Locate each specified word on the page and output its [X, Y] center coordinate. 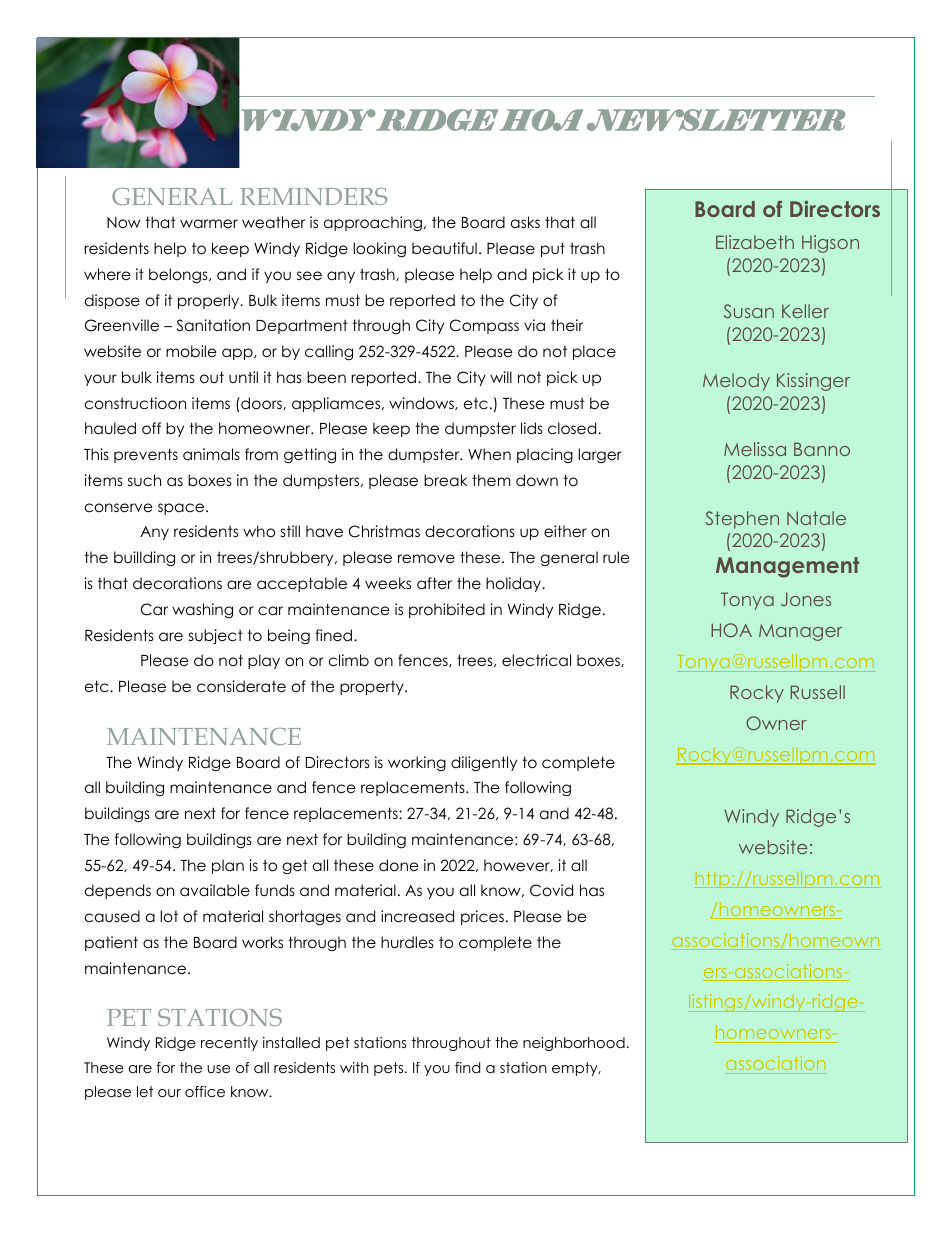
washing [202, 611]
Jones [806, 599]
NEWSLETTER [716, 120]
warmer [209, 223]
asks [525, 222]
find [467, 1067]
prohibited [447, 610]
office [205, 1091]
